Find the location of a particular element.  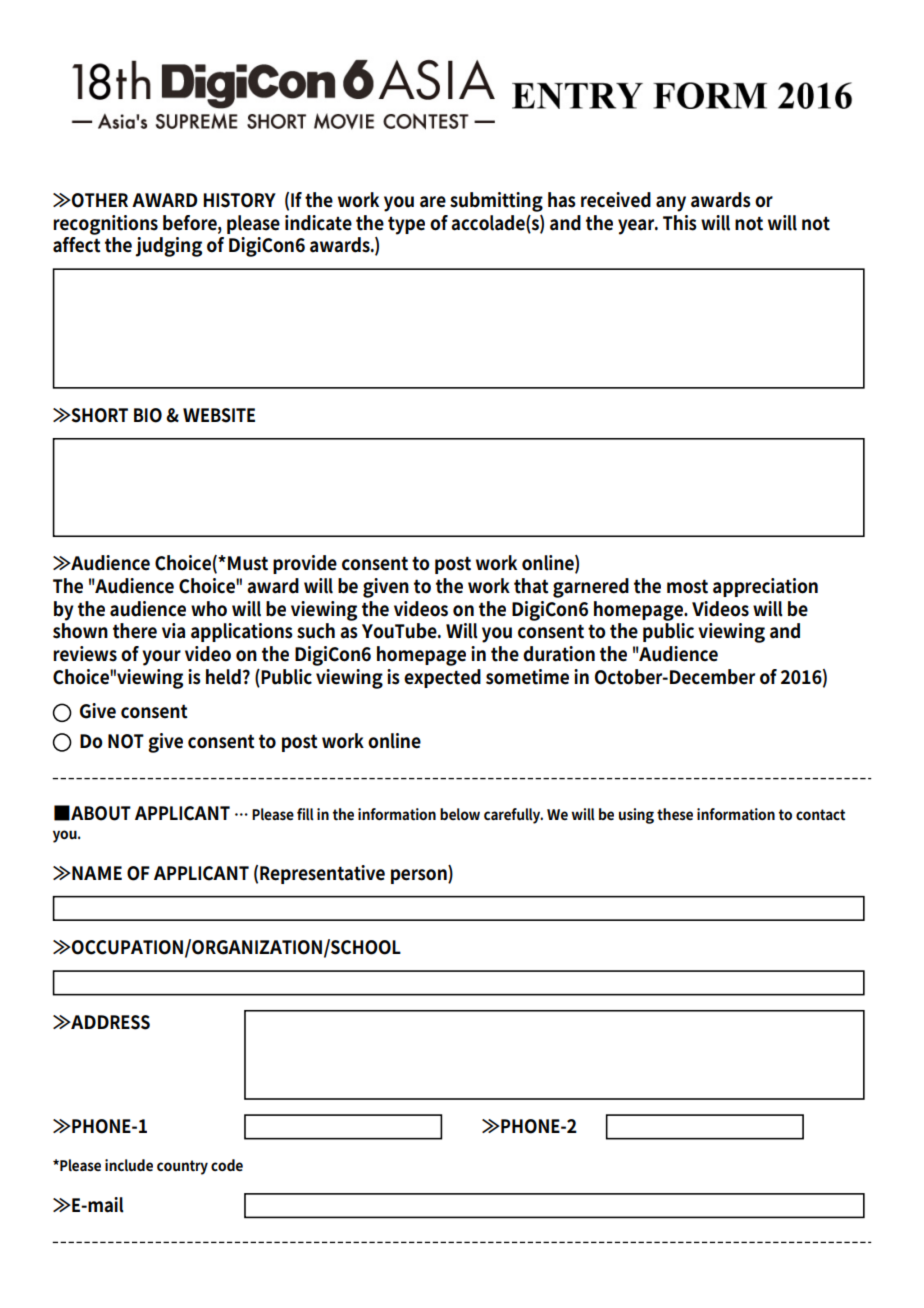

using is located at coordinates (636, 816).
